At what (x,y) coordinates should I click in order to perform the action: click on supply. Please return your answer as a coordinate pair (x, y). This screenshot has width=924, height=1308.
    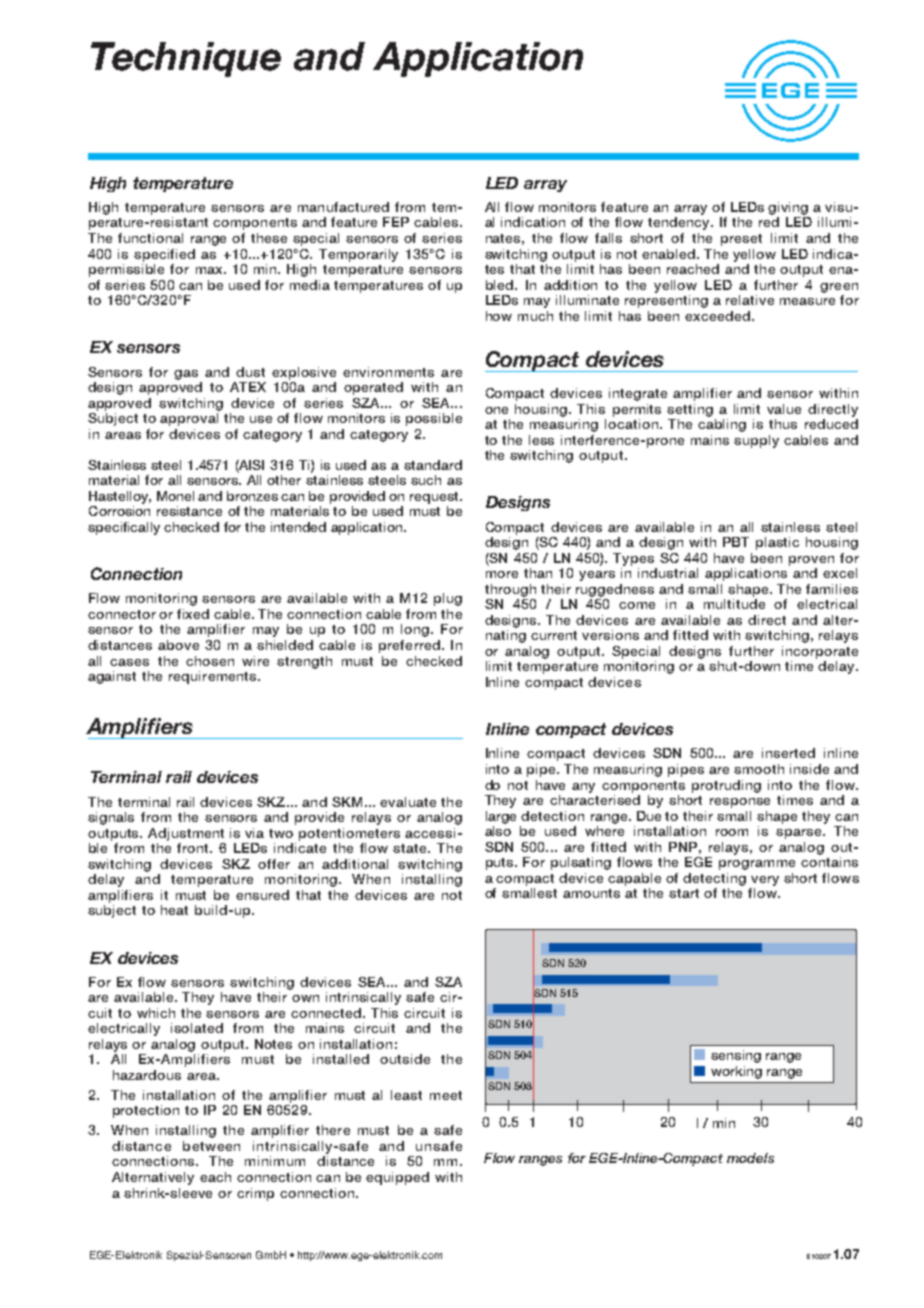
    Looking at the image, I should click on (756, 441).
